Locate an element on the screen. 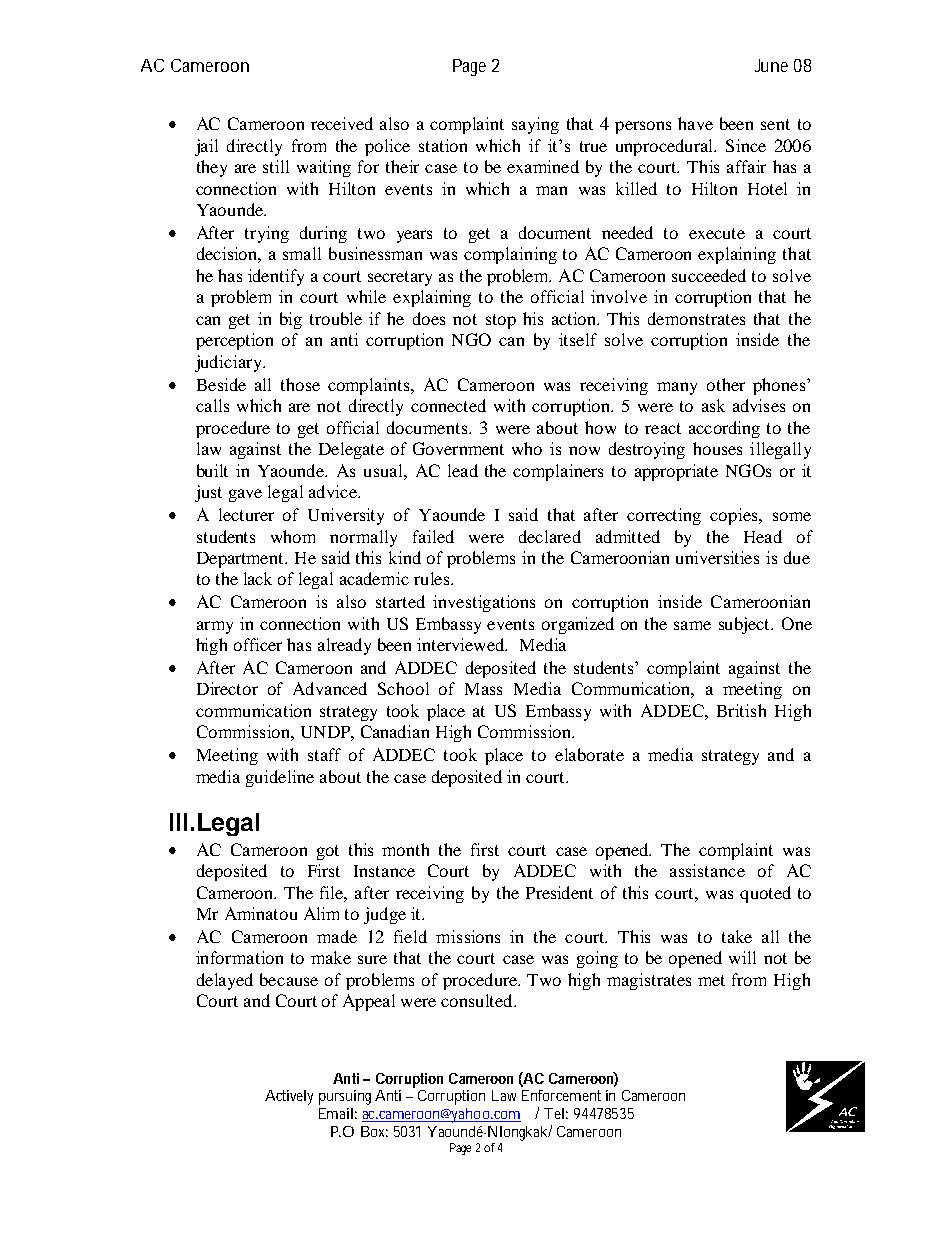  Mass is located at coordinates (483, 689).
